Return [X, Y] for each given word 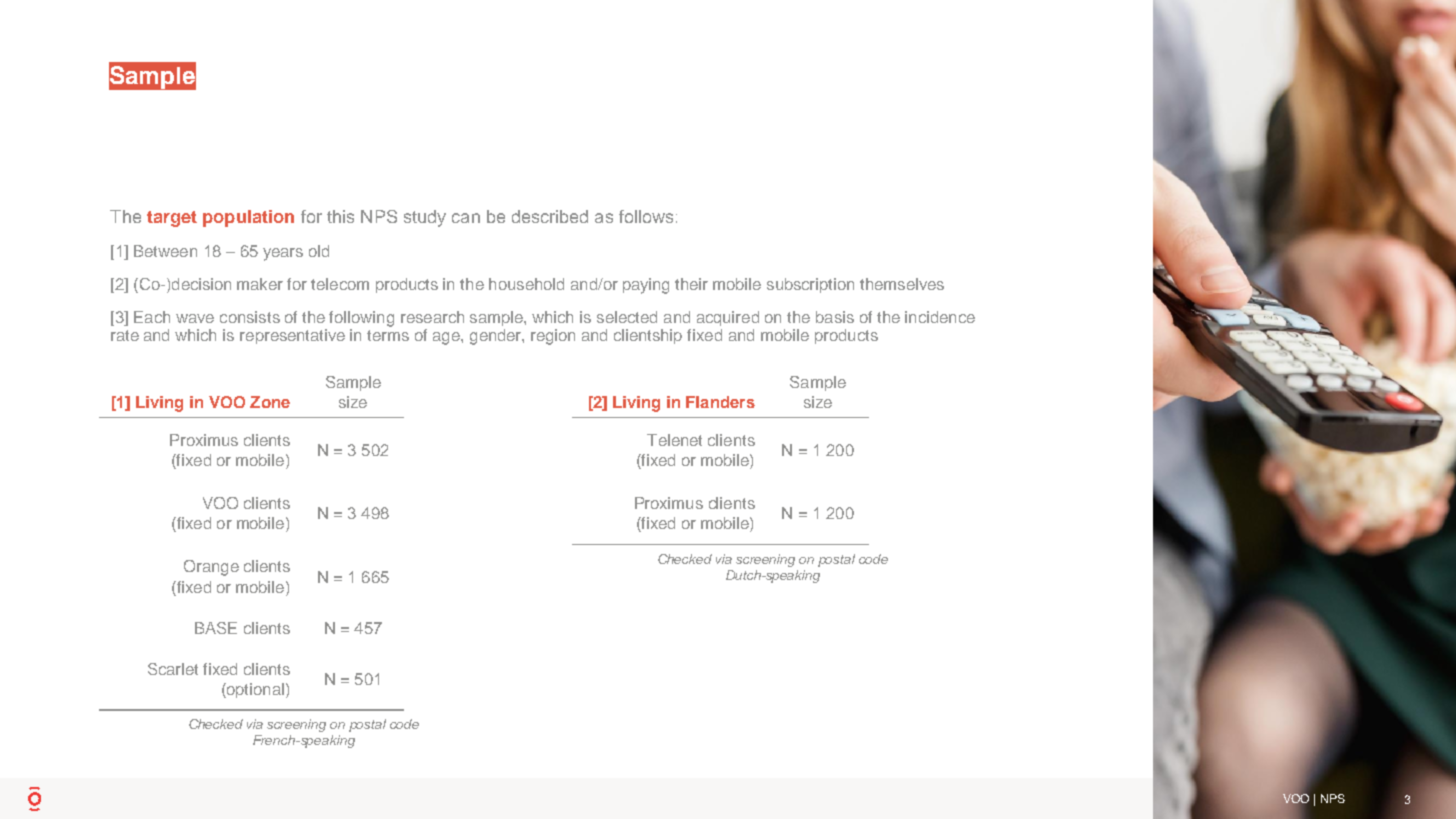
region [553, 337]
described [550, 216]
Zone [270, 402]
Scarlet [173, 669]
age [447, 338]
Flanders [720, 402]
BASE [216, 628]
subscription [810, 285]
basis [835, 317]
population [248, 218]
